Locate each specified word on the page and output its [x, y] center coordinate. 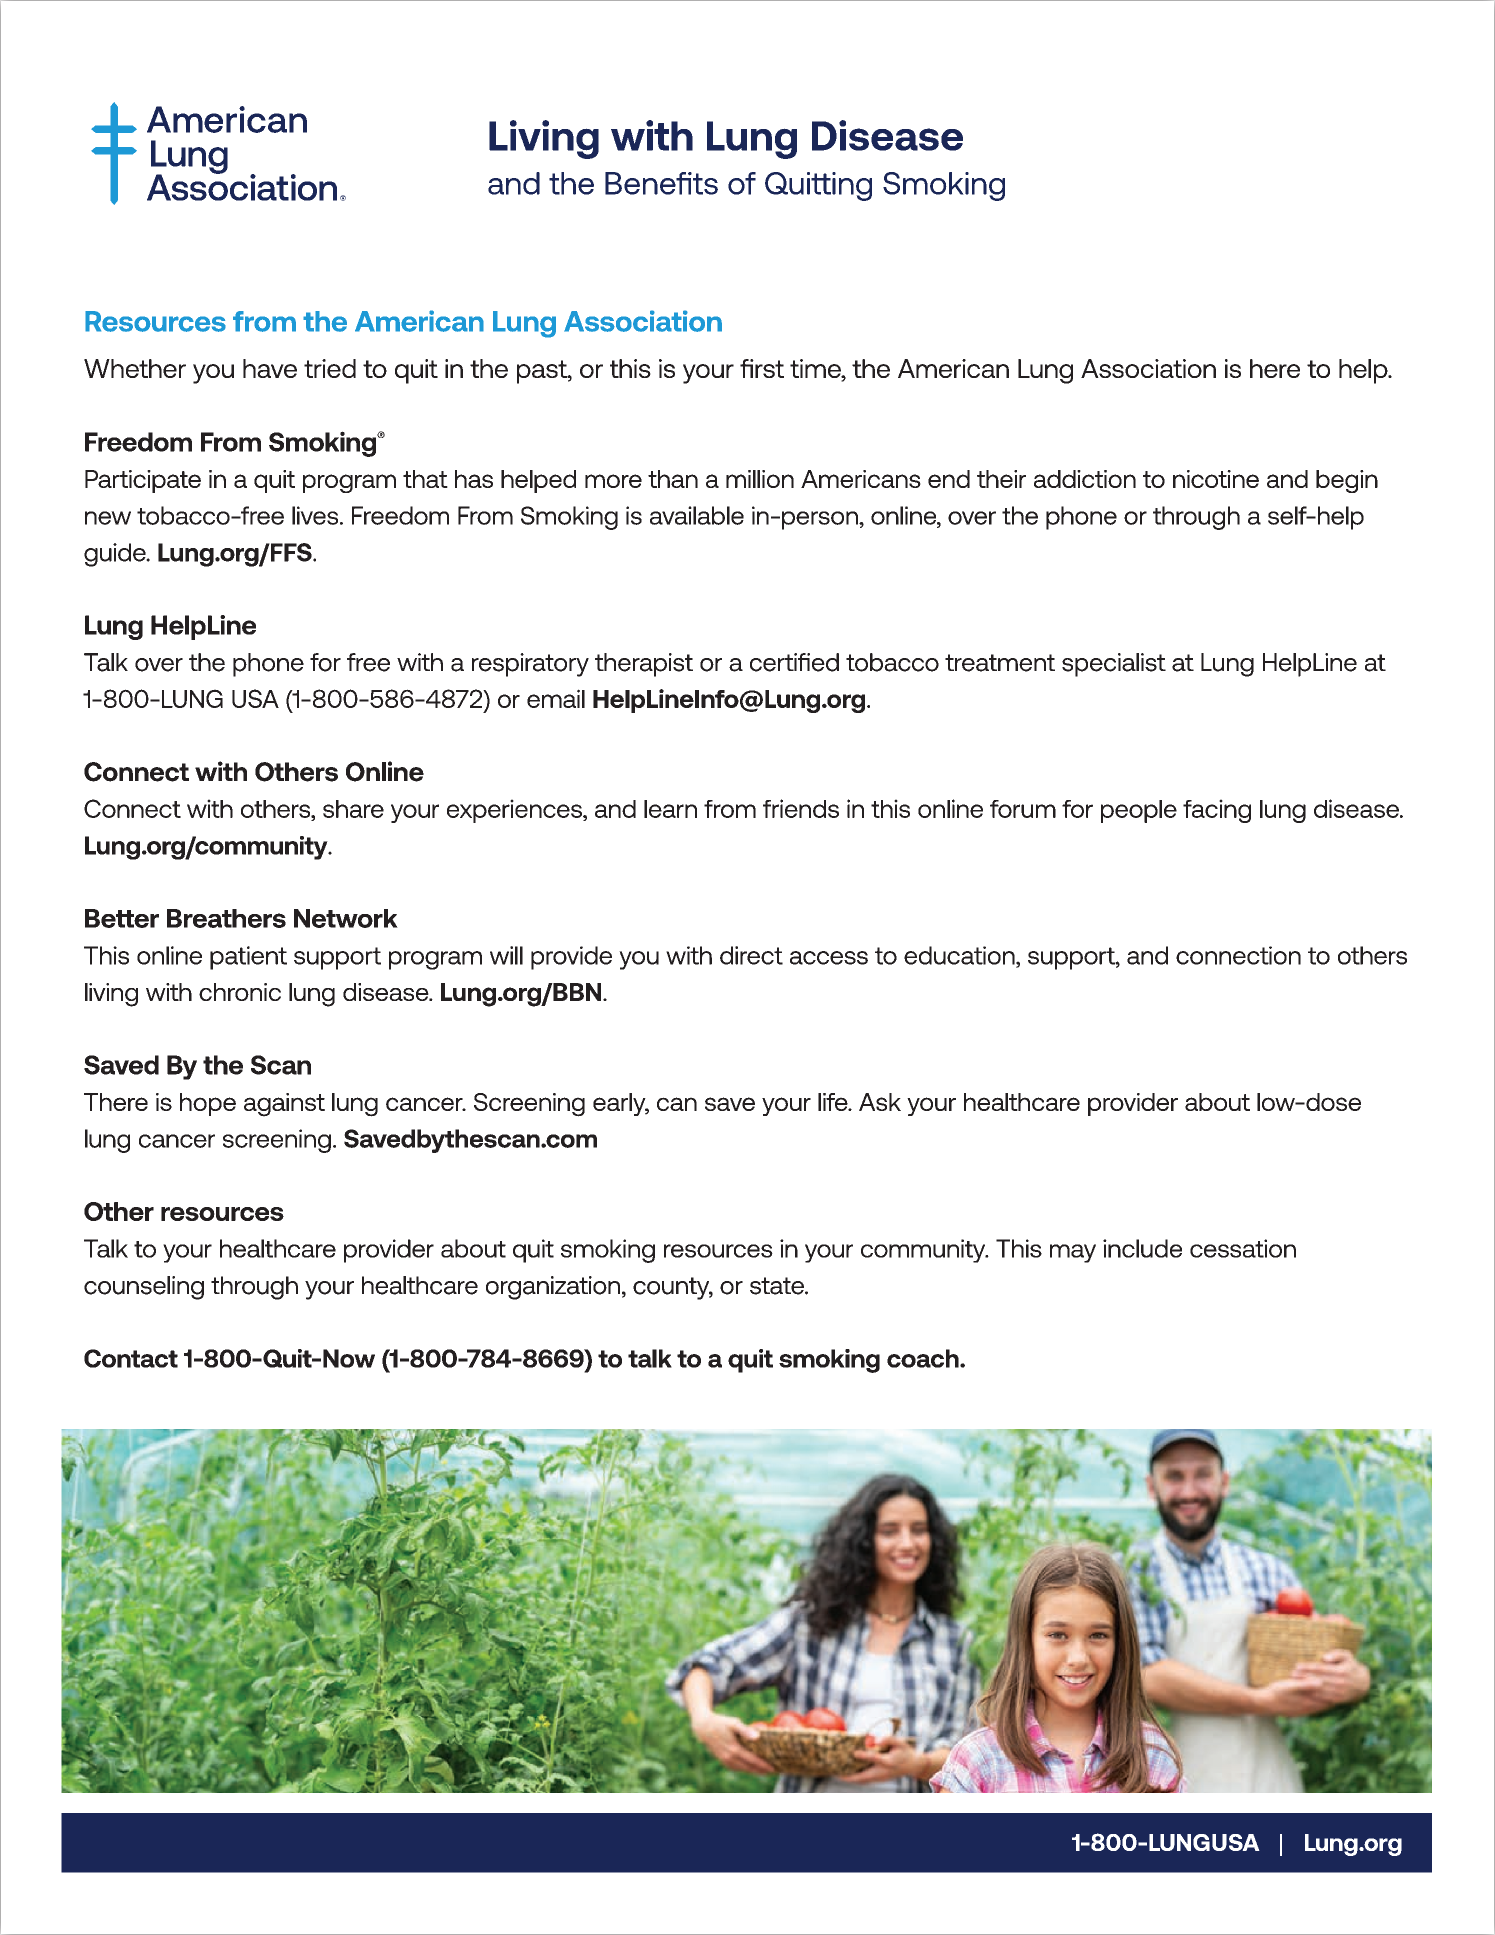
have [270, 368]
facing [1217, 811]
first [762, 368]
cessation [1243, 1248]
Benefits [661, 183]
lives [316, 515]
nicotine [1216, 479]
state [778, 1286]
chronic [240, 992]
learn [670, 809]
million [760, 479]
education [960, 956]
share [353, 809]
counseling [144, 1288]
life [834, 1102]
